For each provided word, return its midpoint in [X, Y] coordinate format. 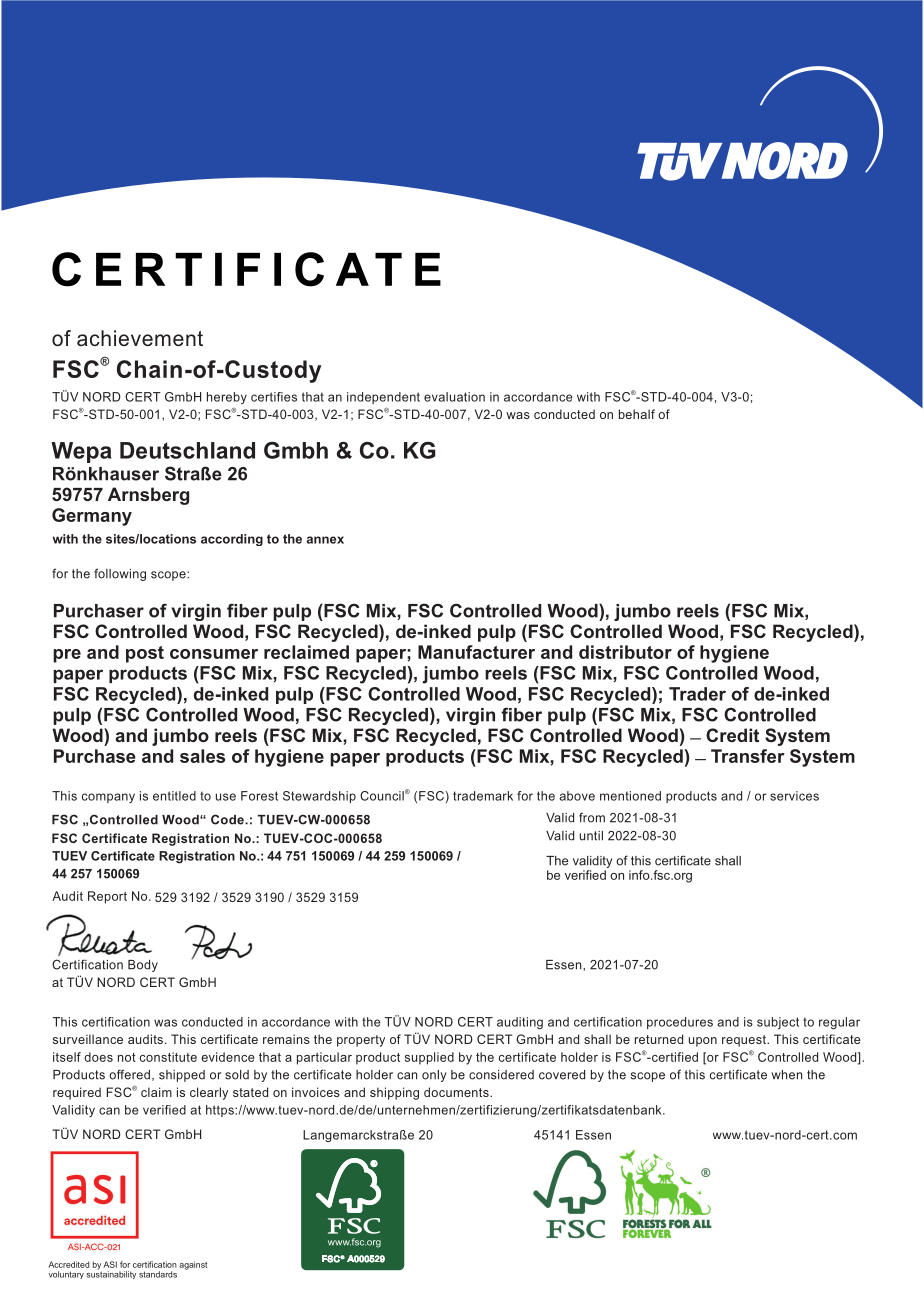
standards [158, 1274]
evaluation [454, 397]
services [794, 796]
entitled [174, 796]
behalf [637, 414]
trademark [483, 796]
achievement [140, 338]
